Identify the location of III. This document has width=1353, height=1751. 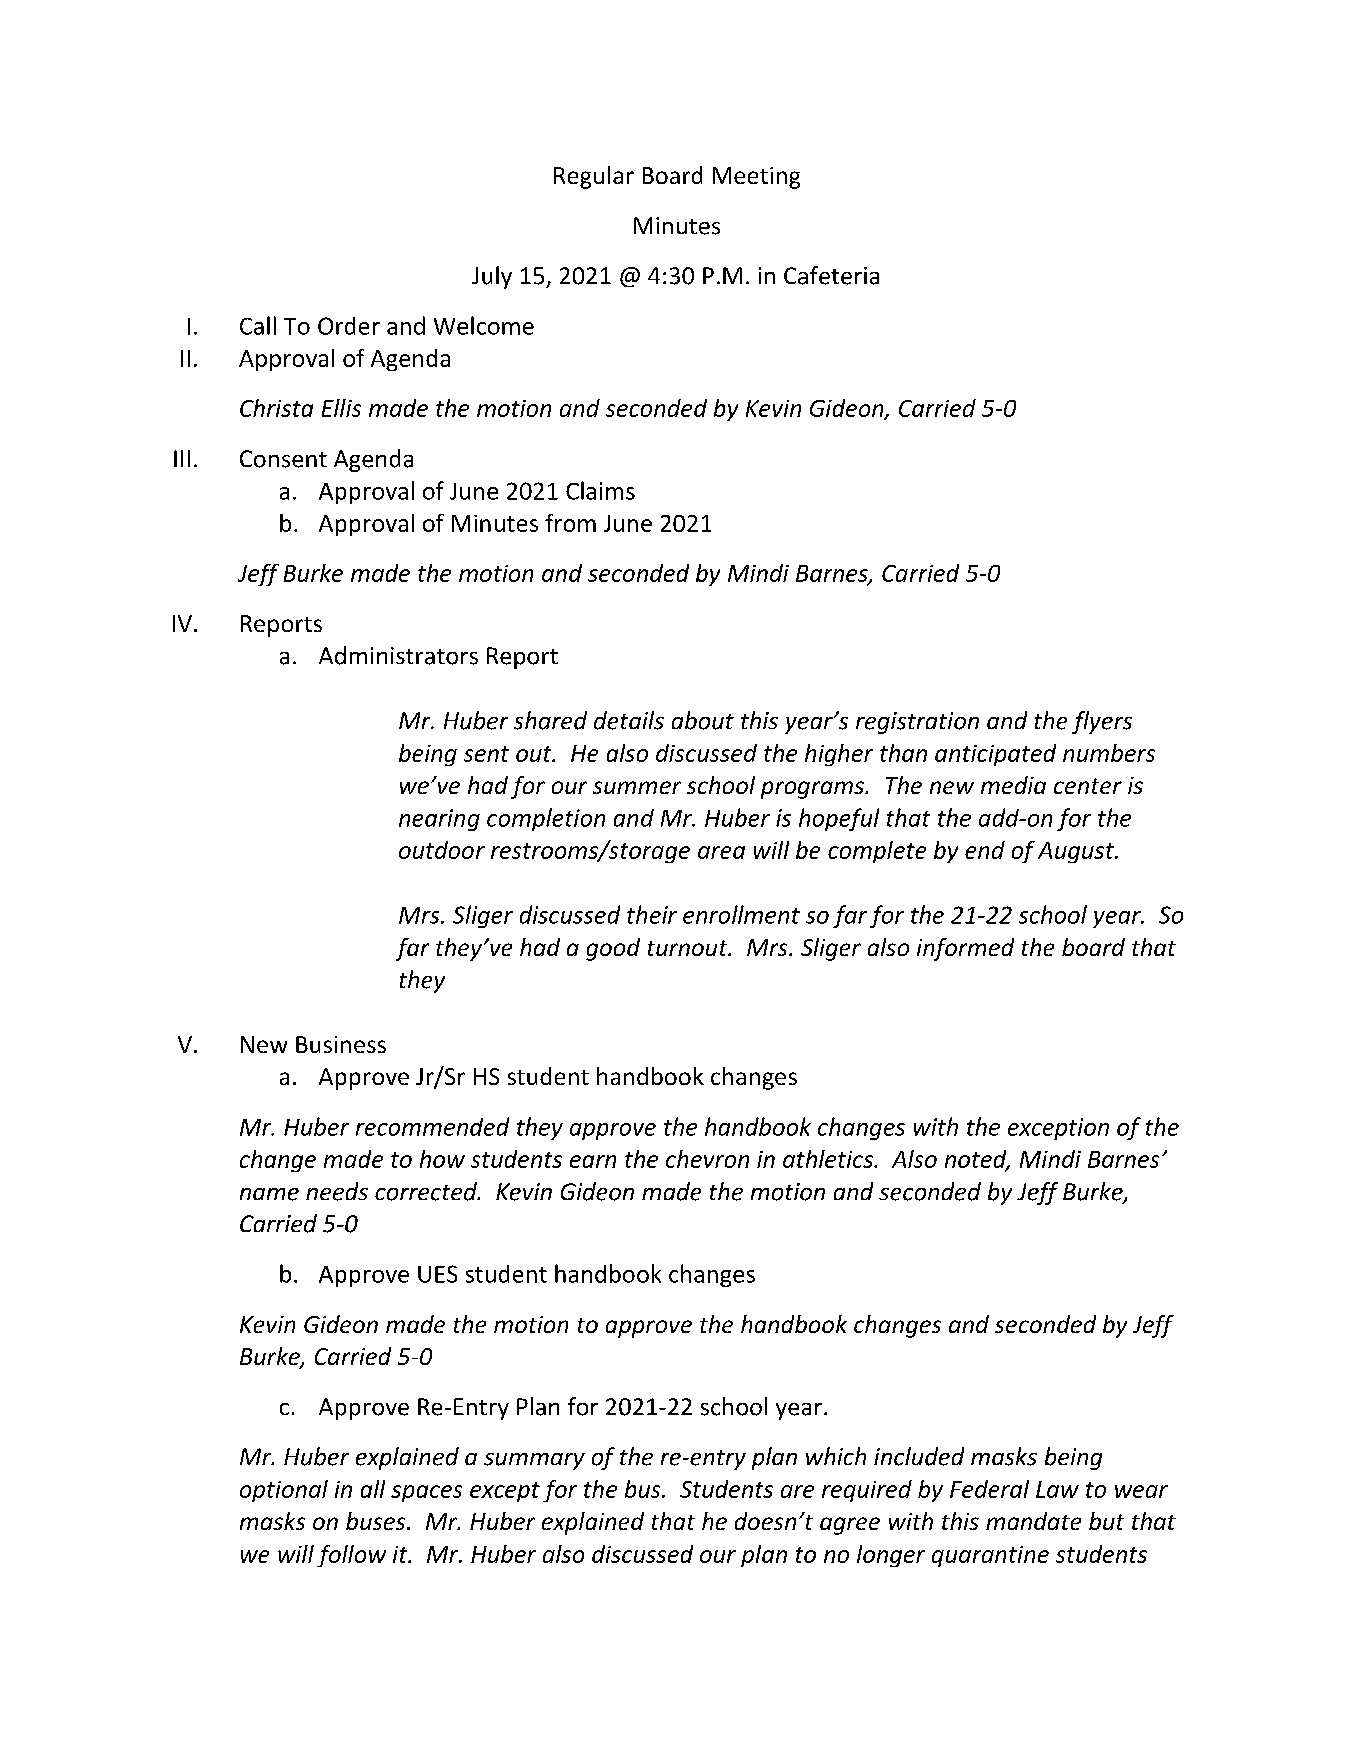
(182, 458).
